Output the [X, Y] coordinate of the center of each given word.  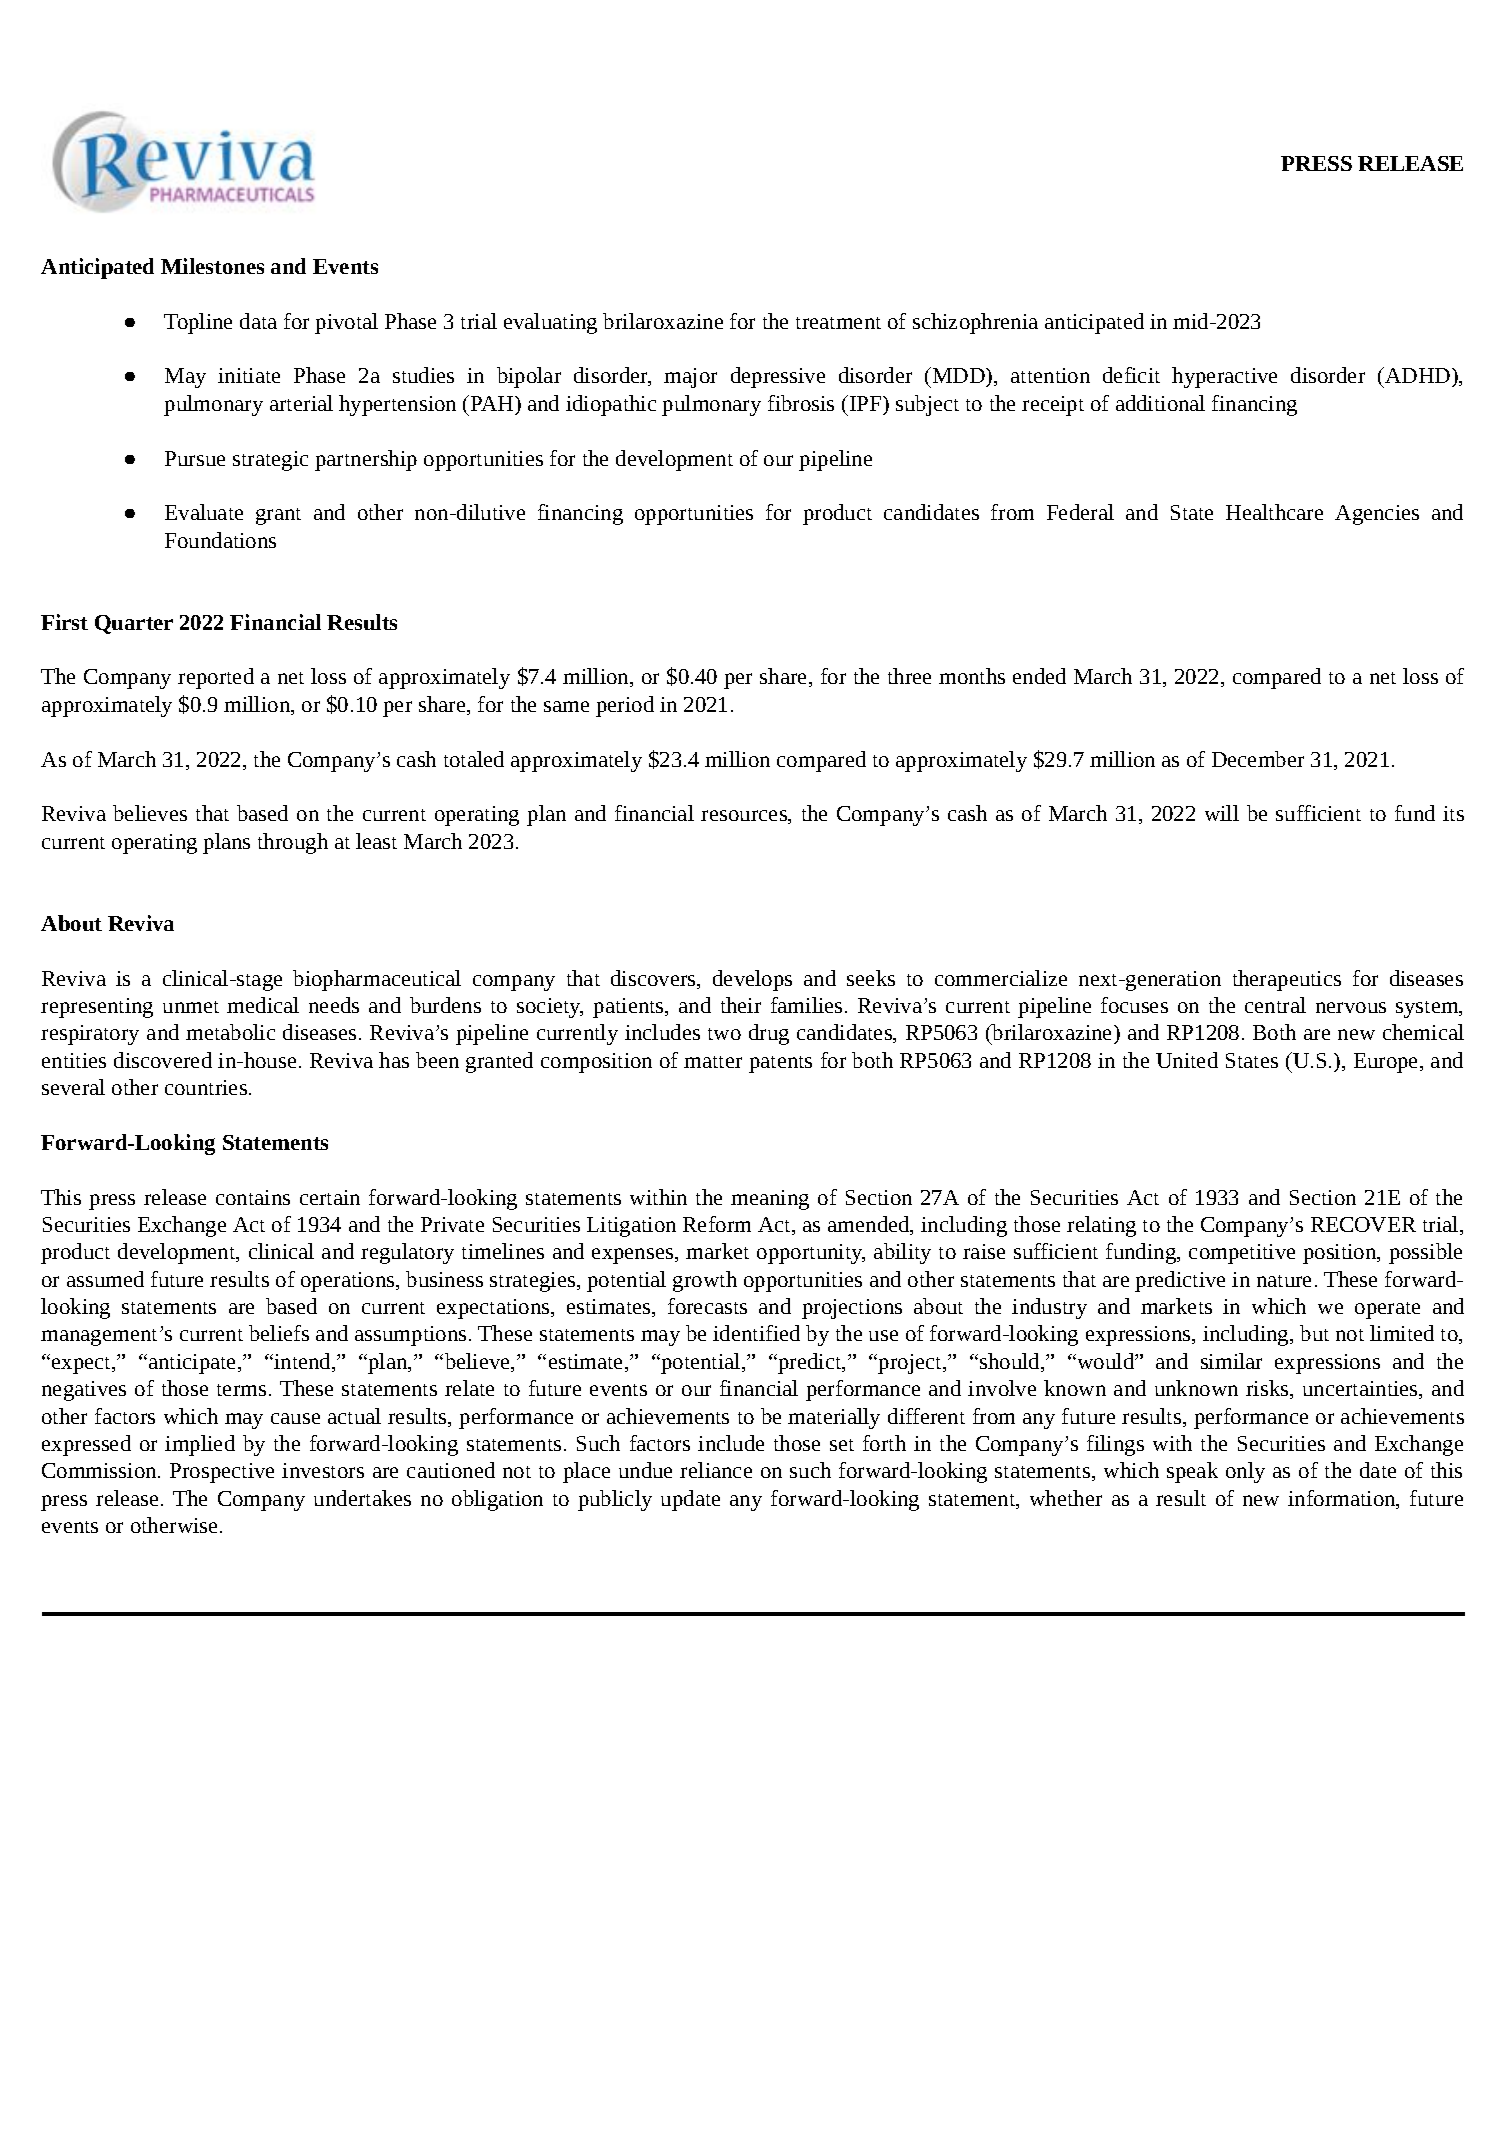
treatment [838, 323]
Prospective [222, 1473]
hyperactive [1224, 377]
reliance [716, 1470]
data [258, 321]
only [1245, 1472]
